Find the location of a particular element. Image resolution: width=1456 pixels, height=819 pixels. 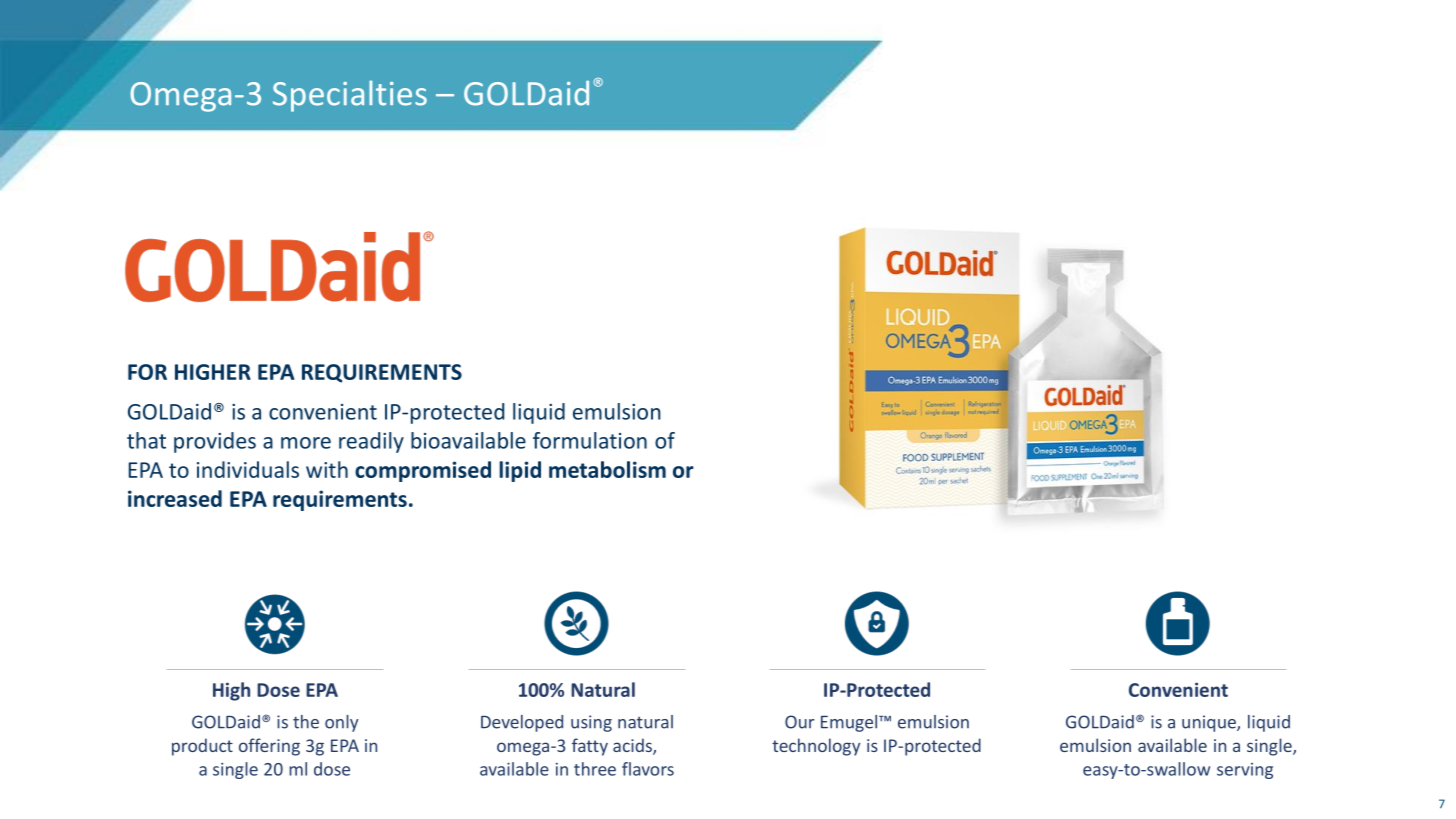

formulation is located at coordinates (590, 440).
